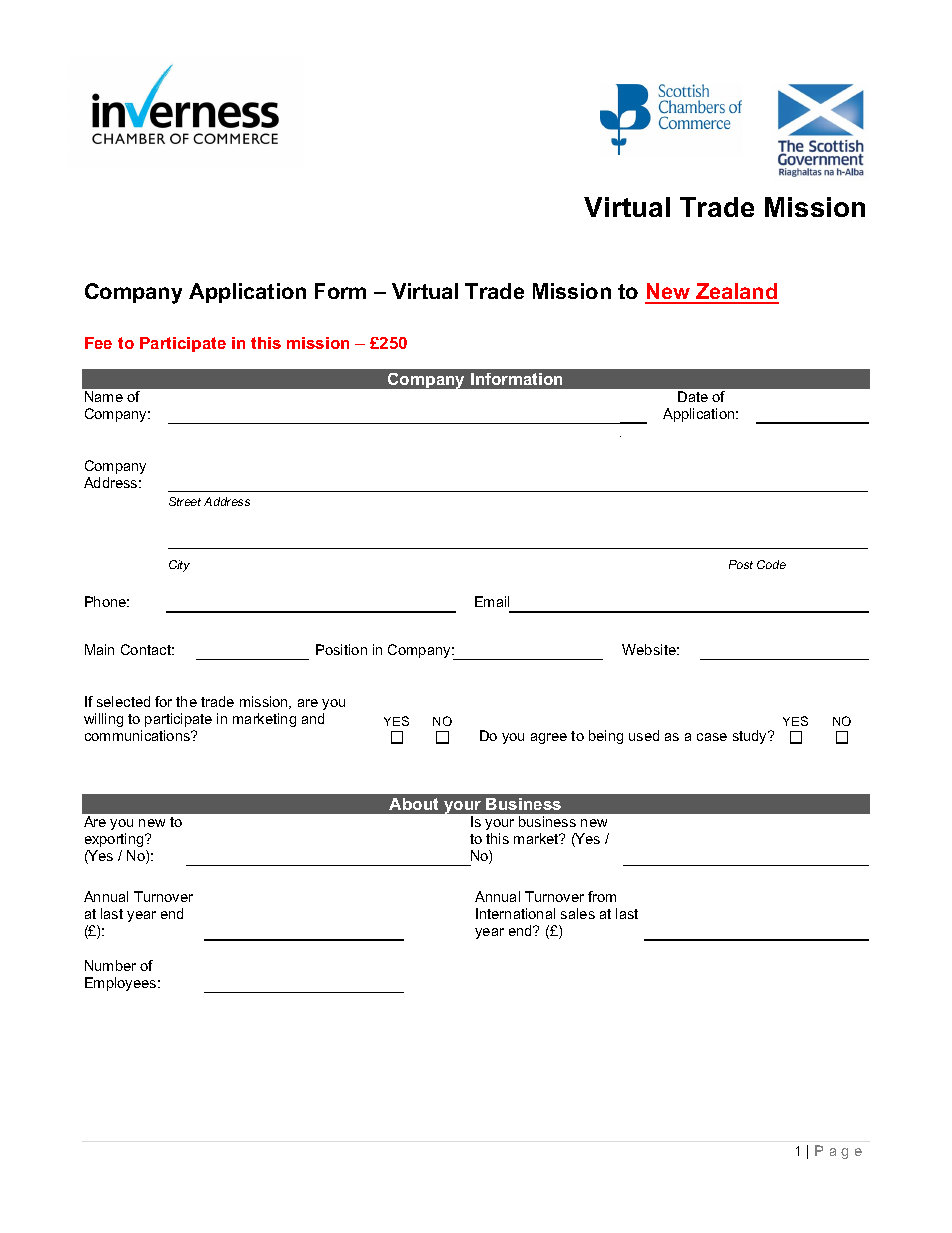 Image resolution: width=952 pixels, height=1233 pixels. What do you see at coordinates (341, 649) in the page?
I see `Position` at bounding box center [341, 649].
